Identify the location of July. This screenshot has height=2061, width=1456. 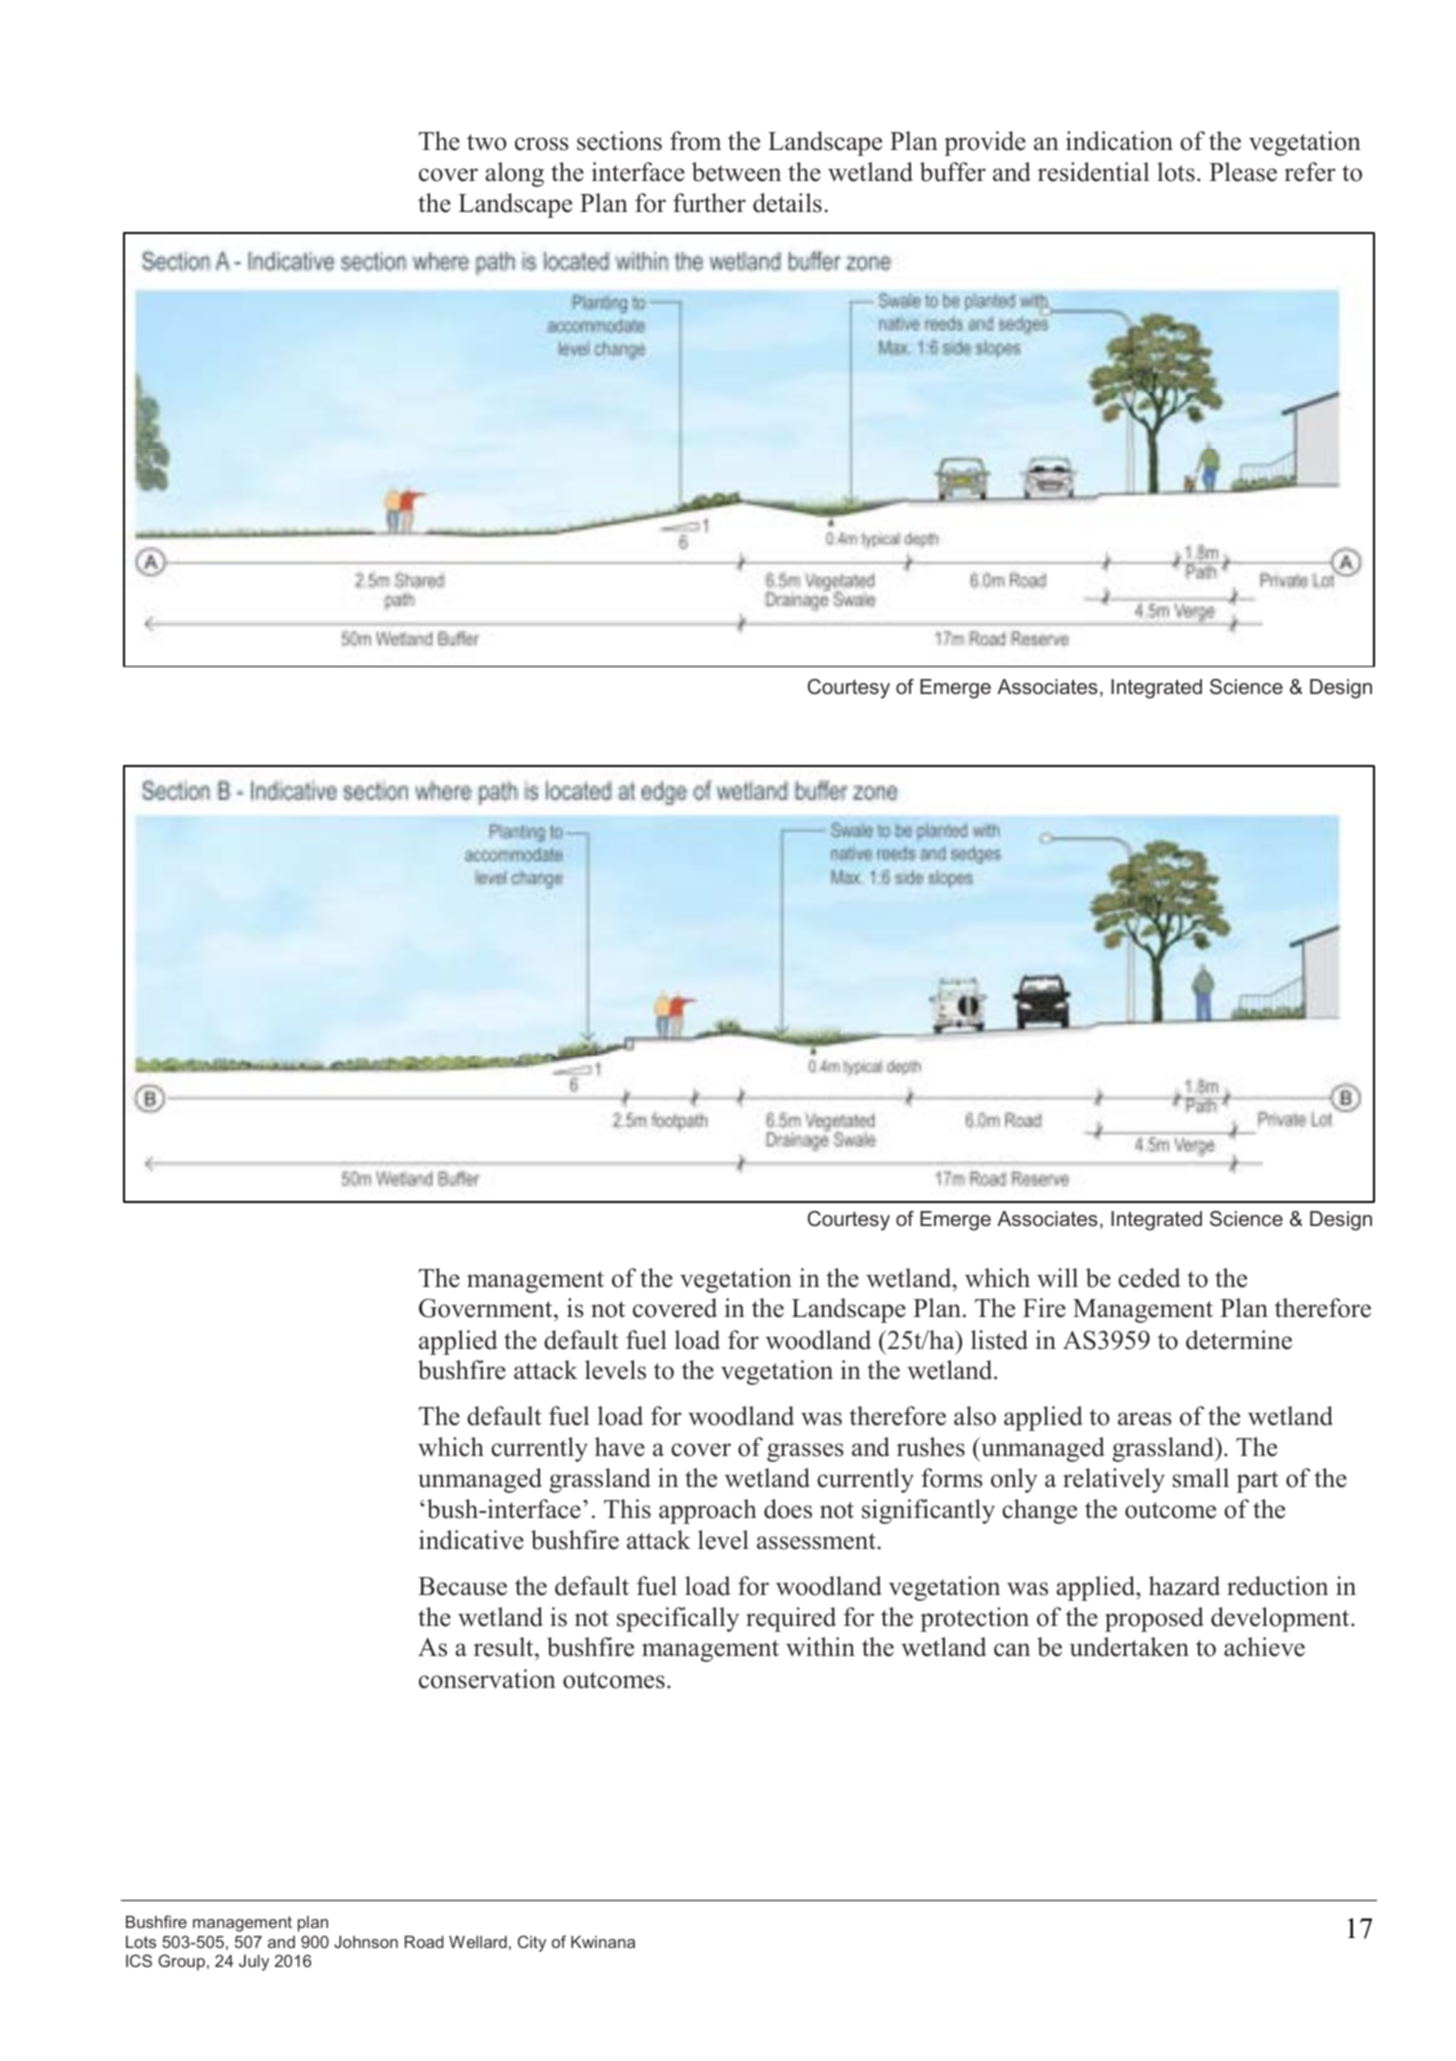
(254, 1963).
